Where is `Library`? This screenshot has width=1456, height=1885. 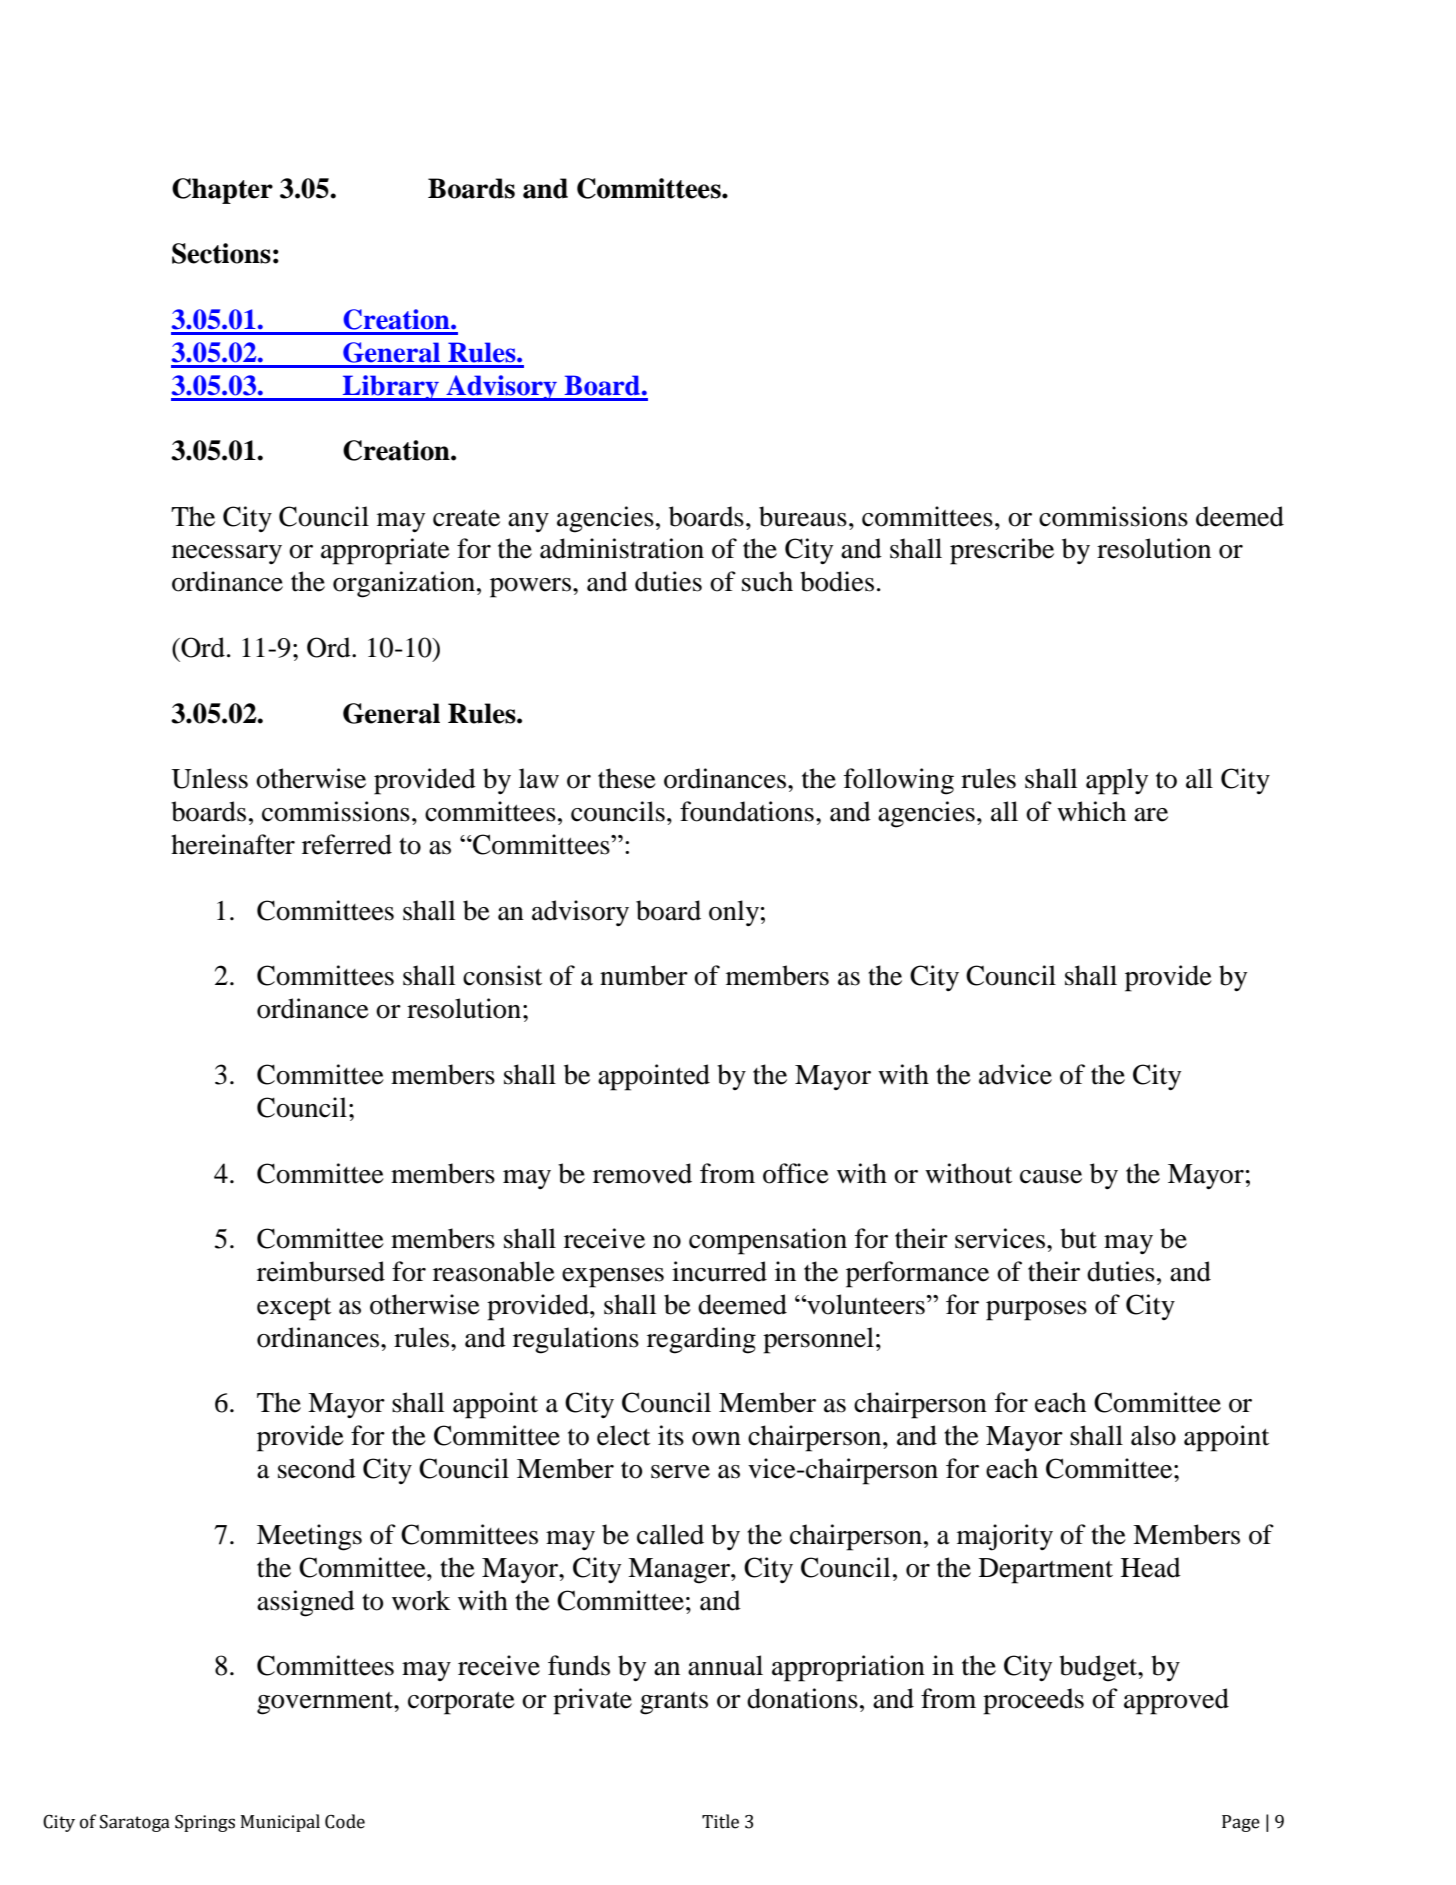
Library is located at coordinates (391, 388).
